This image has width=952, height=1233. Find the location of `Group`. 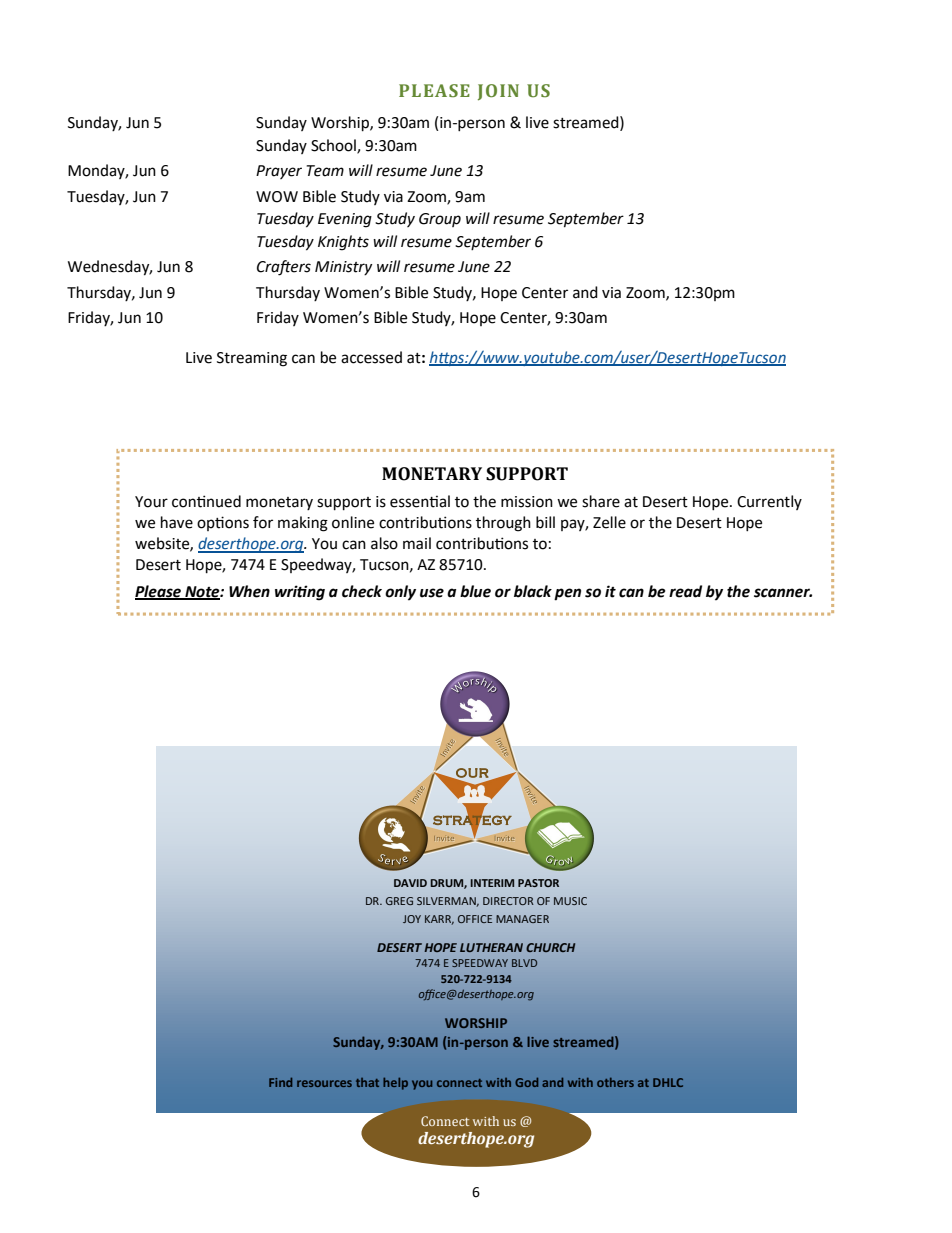

Group is located at coordinates (440, 220).
